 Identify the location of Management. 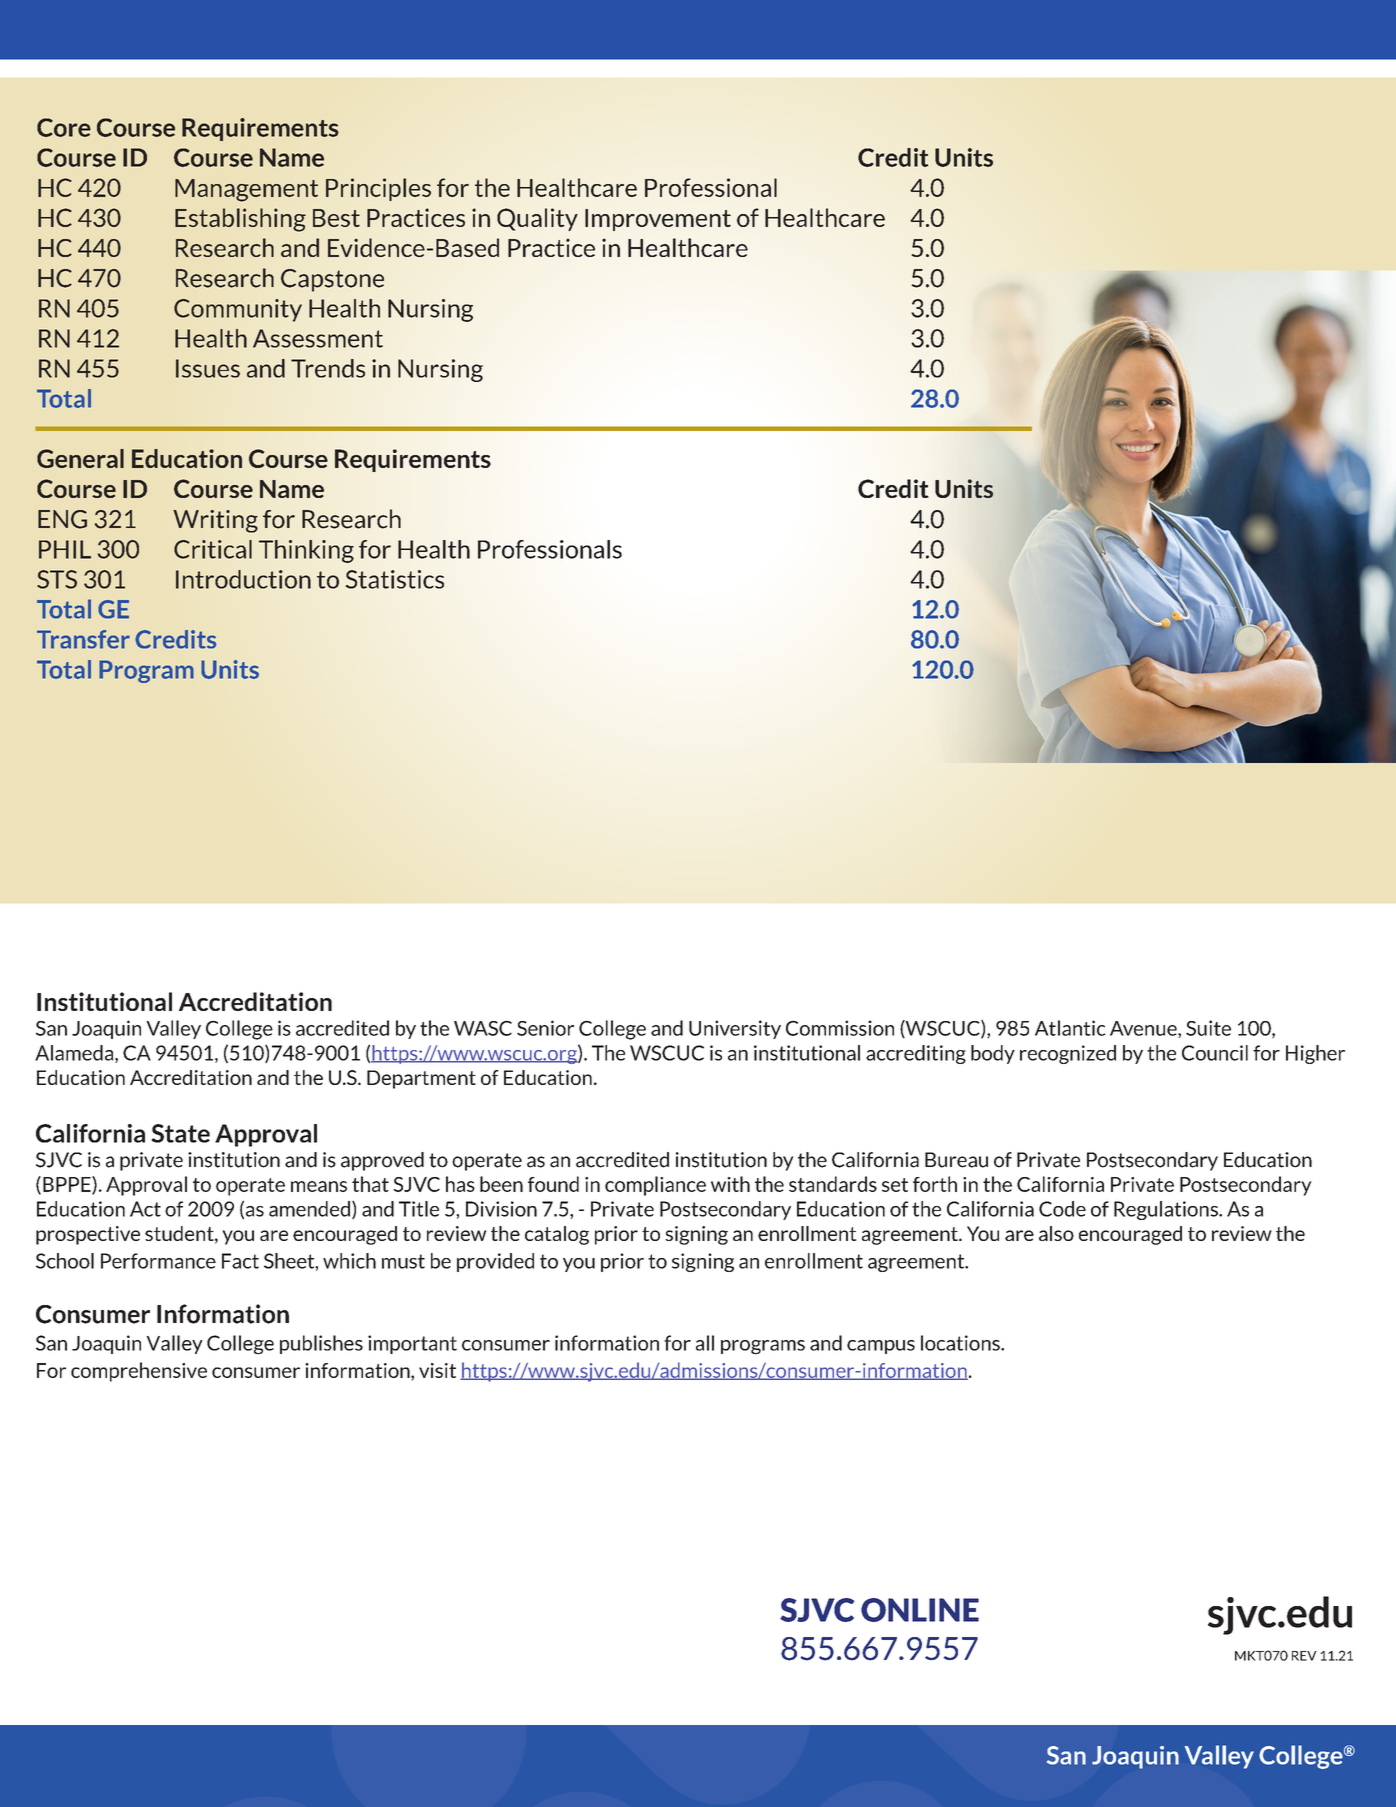
(246, 190).
